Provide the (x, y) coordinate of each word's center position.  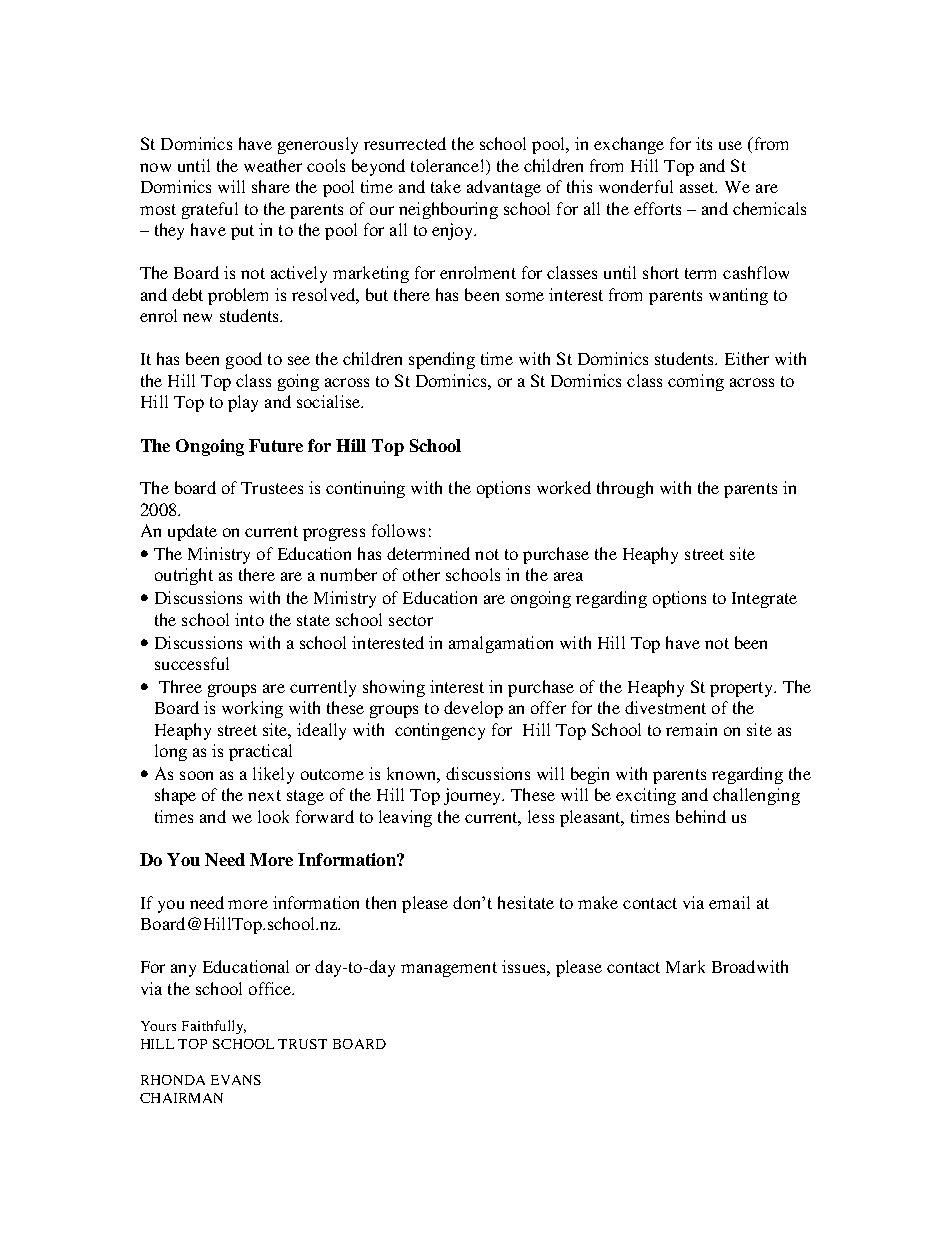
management (449, 969)
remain (691, 729)
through (625, 489)
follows (398, 530)
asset (698, 187)
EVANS (236, 1080)
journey (474, 796)
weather (273, 165)
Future (276, 445)
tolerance (445, 165)
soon (196, 775)
